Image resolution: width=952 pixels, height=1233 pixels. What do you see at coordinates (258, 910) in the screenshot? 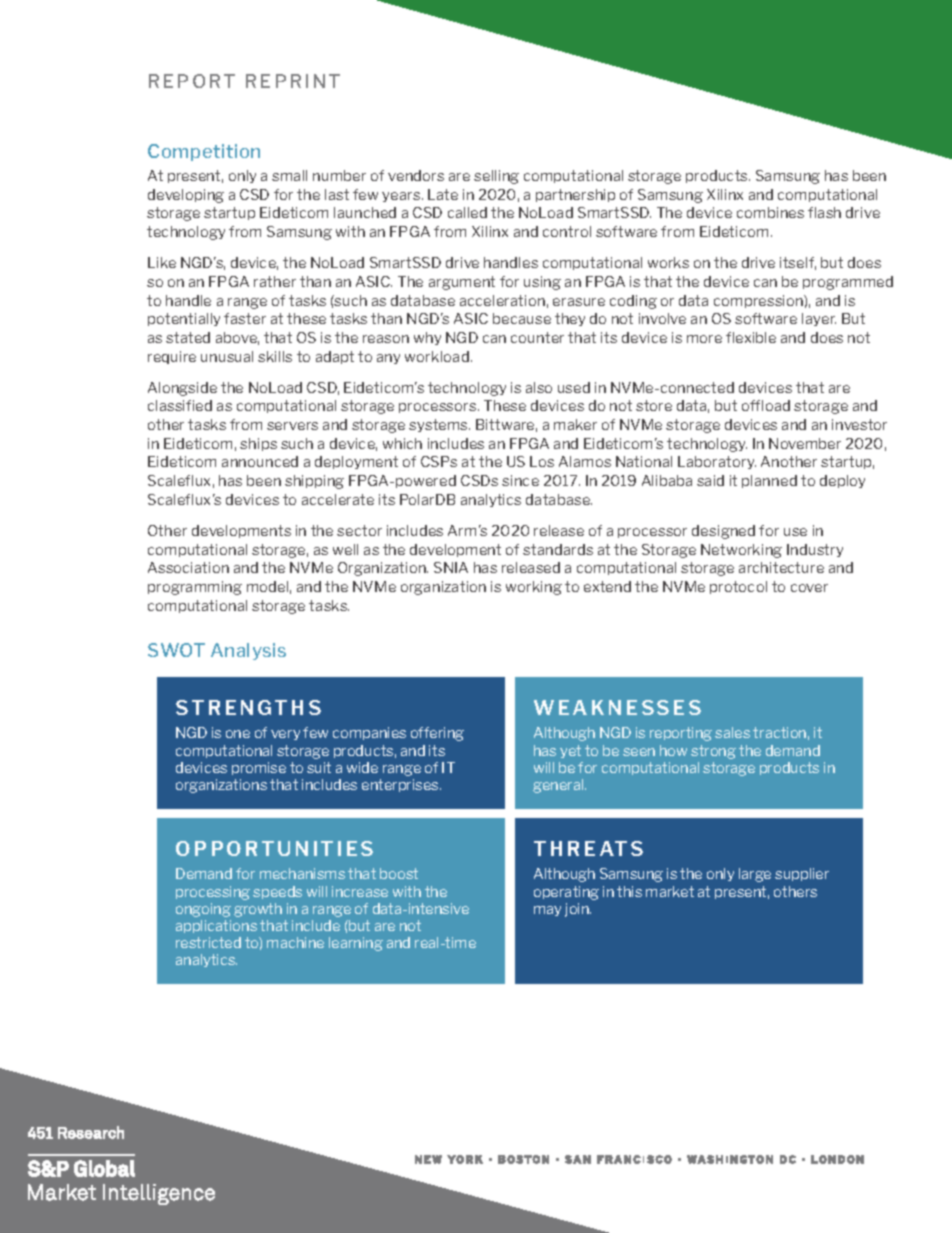
I see `growth` at bounding box center [258, 910].
